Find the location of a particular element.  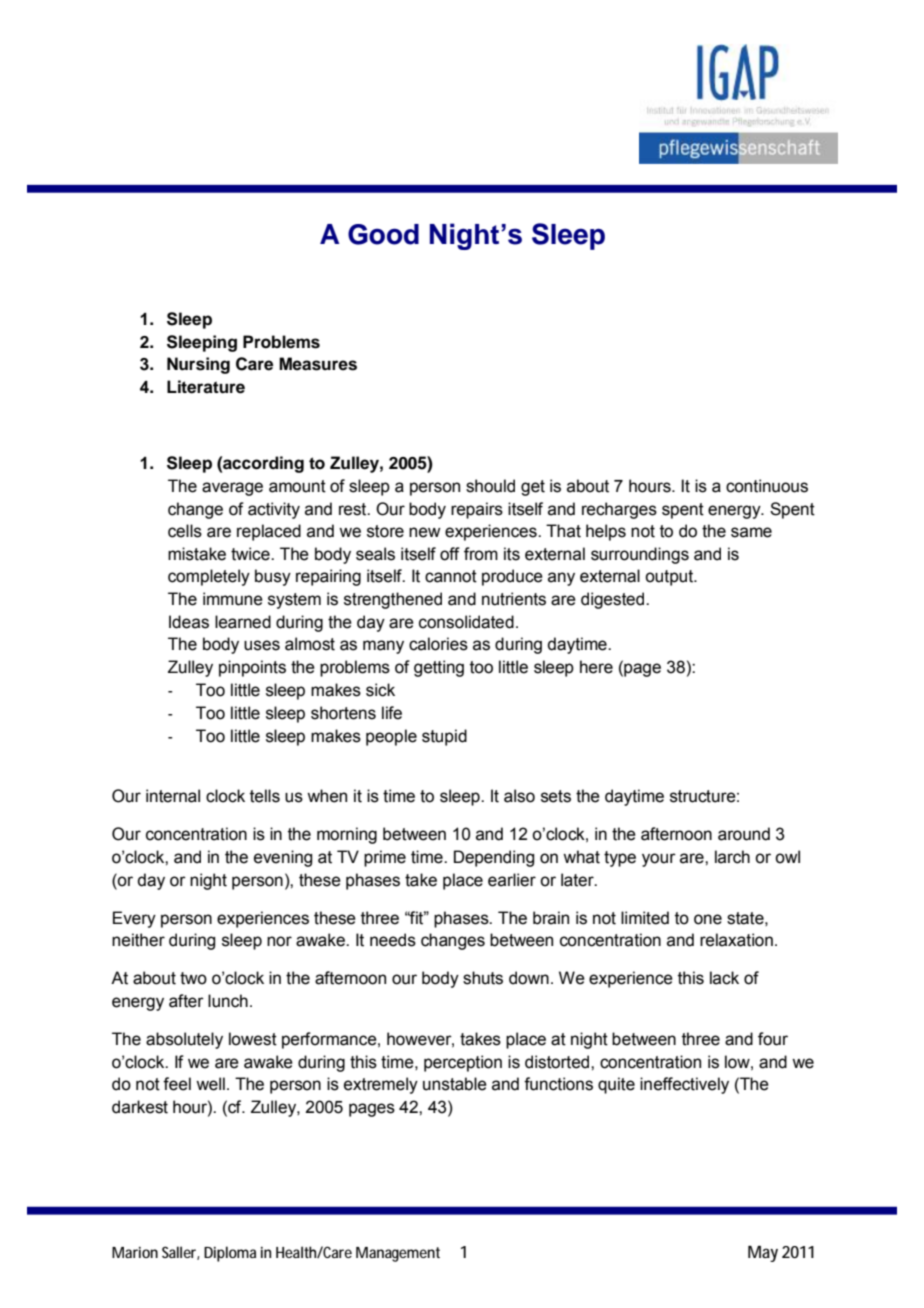

should is located at coordinates (490, 486).
